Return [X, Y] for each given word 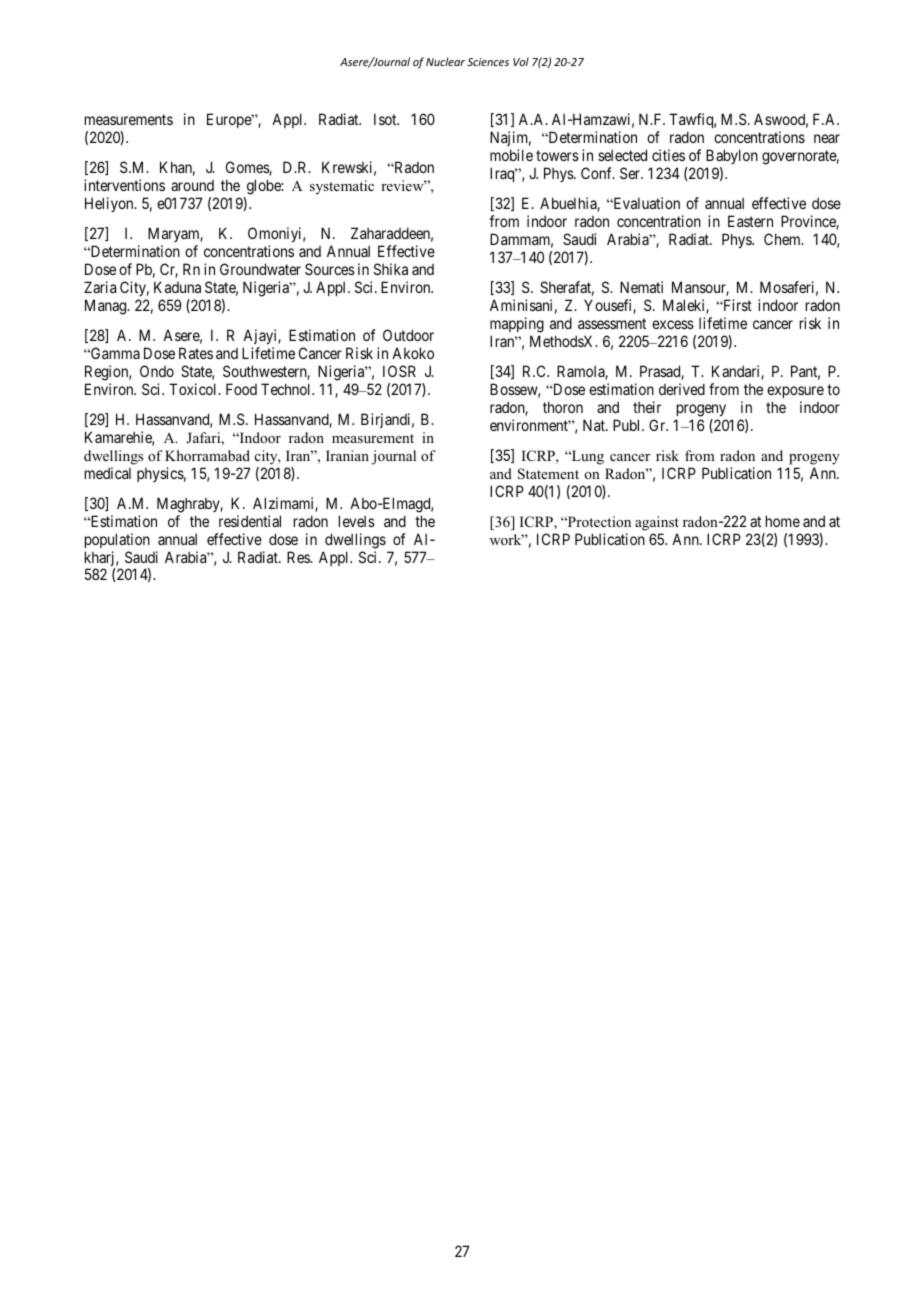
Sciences [488, 62]
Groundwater [260, 269]
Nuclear [445, 61]
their [647, 407]
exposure [795, 392]
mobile [511, 155]
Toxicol [194, 389]
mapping [517, 325]
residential [250, 521]
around [192, 185]
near [827, 138]
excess [673, 324]
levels [357, 521]
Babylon [732, 156]
